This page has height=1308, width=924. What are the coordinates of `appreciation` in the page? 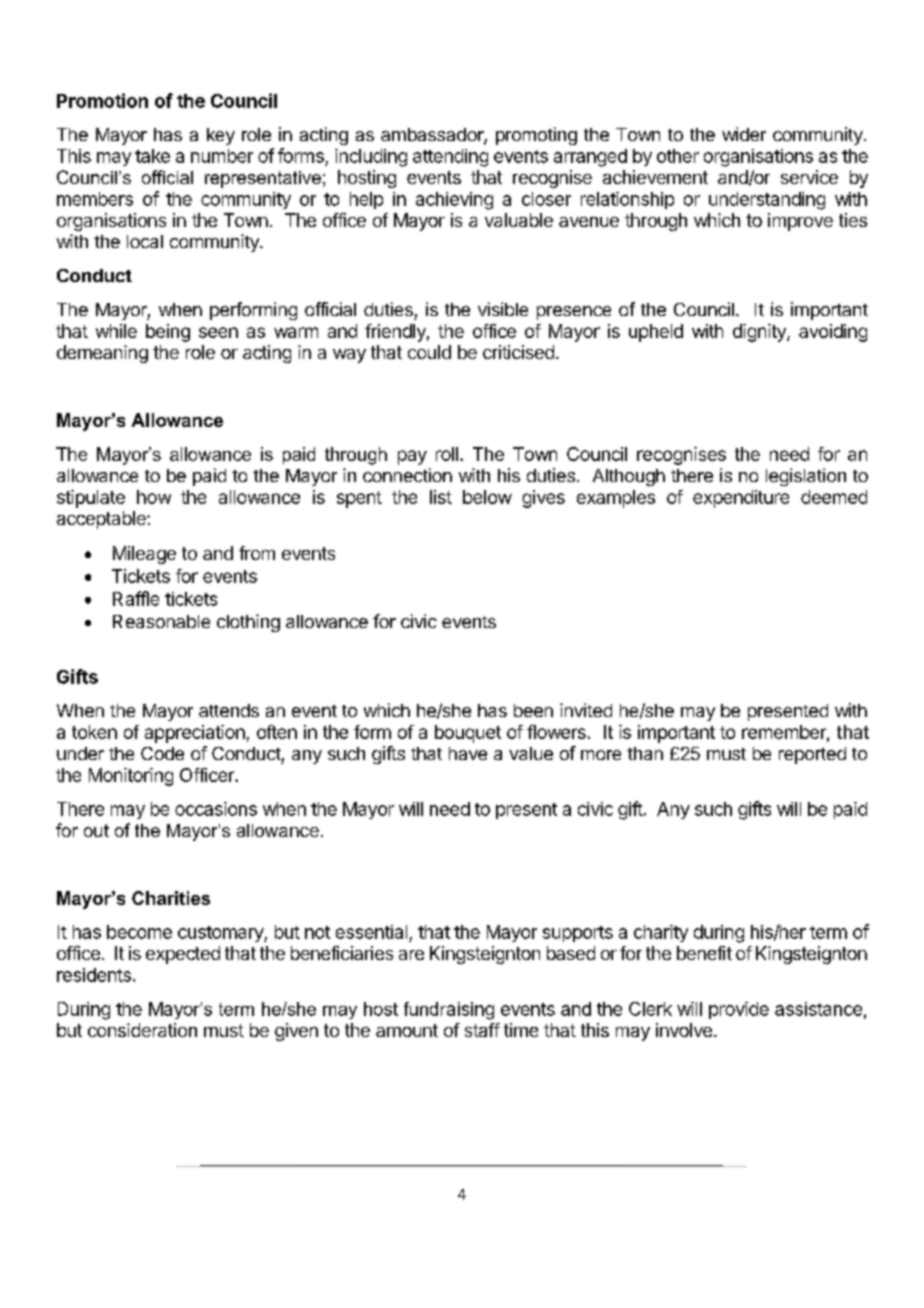 It's located at (195, 734).
